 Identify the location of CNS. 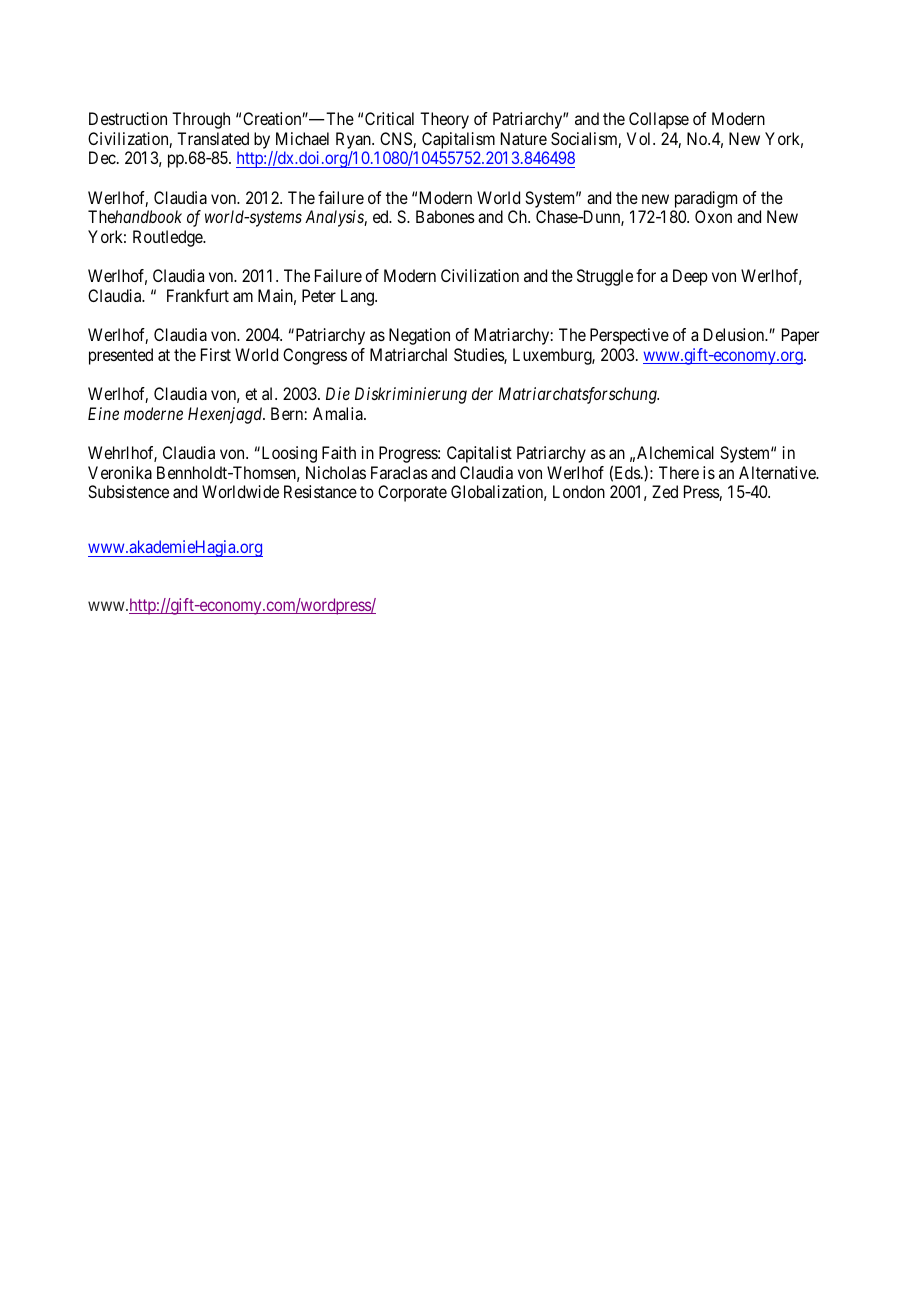
(397, 140).
